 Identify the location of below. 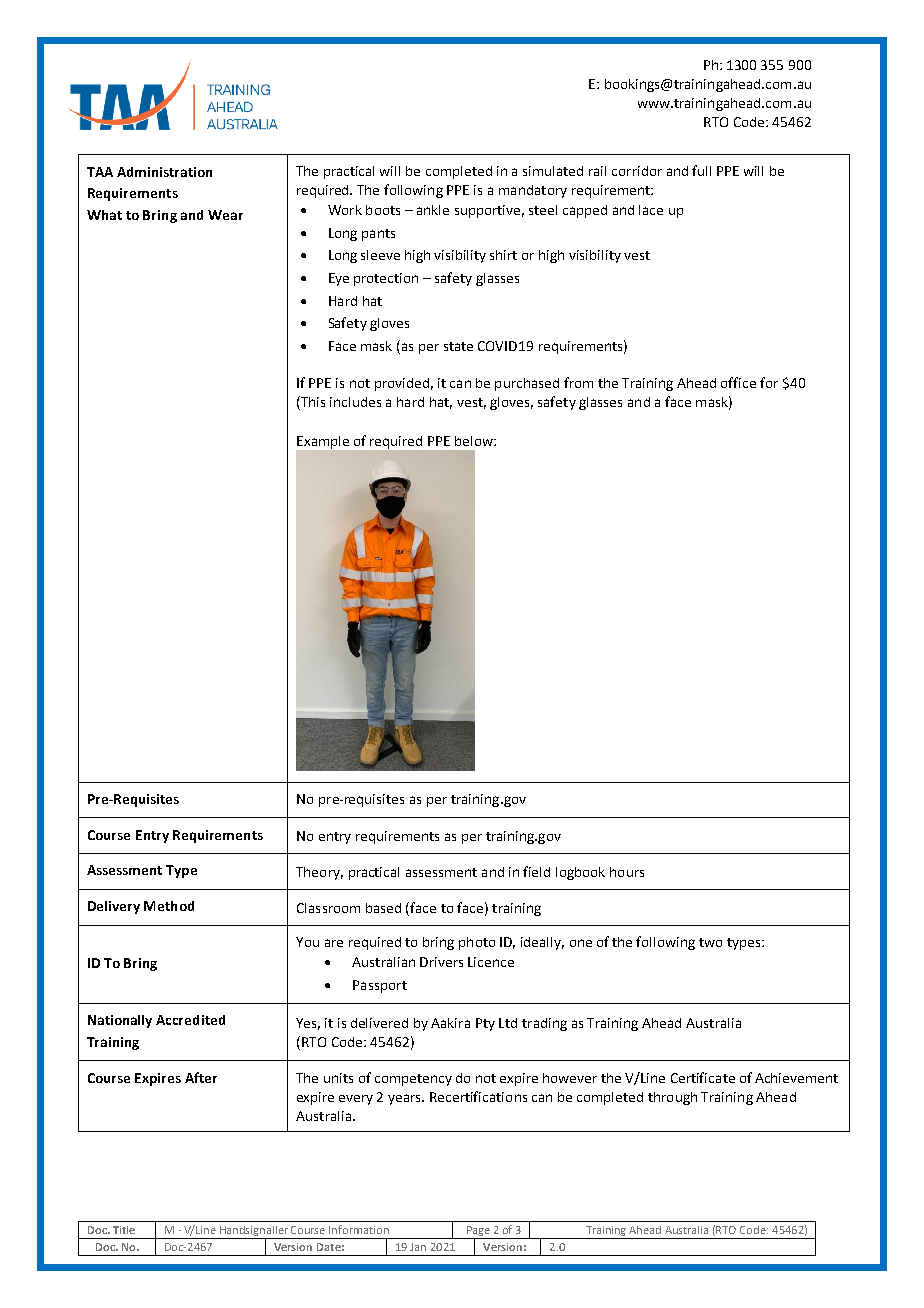
(475, 441).
